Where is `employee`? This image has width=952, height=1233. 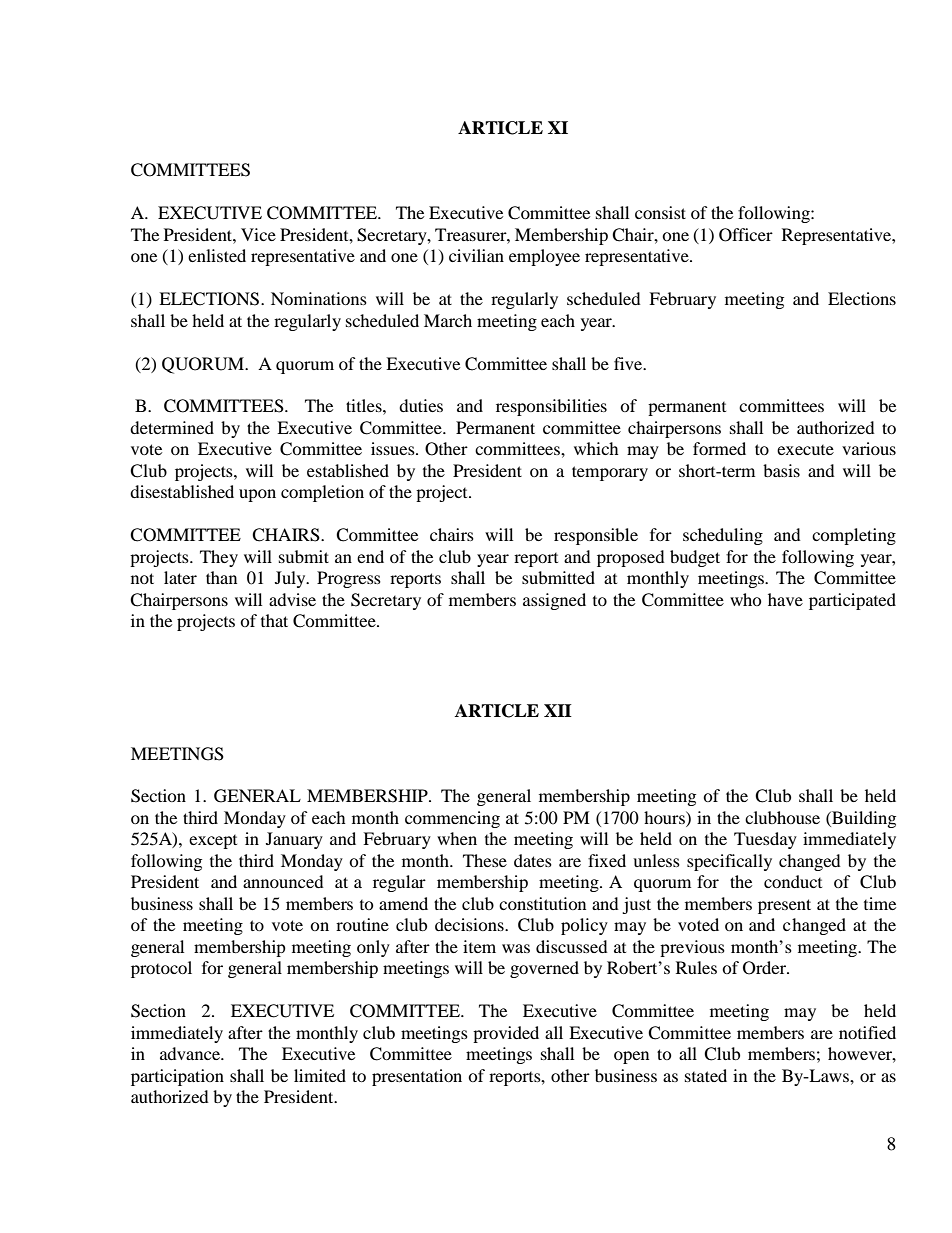 employee is located at coordinates (544, 257).
